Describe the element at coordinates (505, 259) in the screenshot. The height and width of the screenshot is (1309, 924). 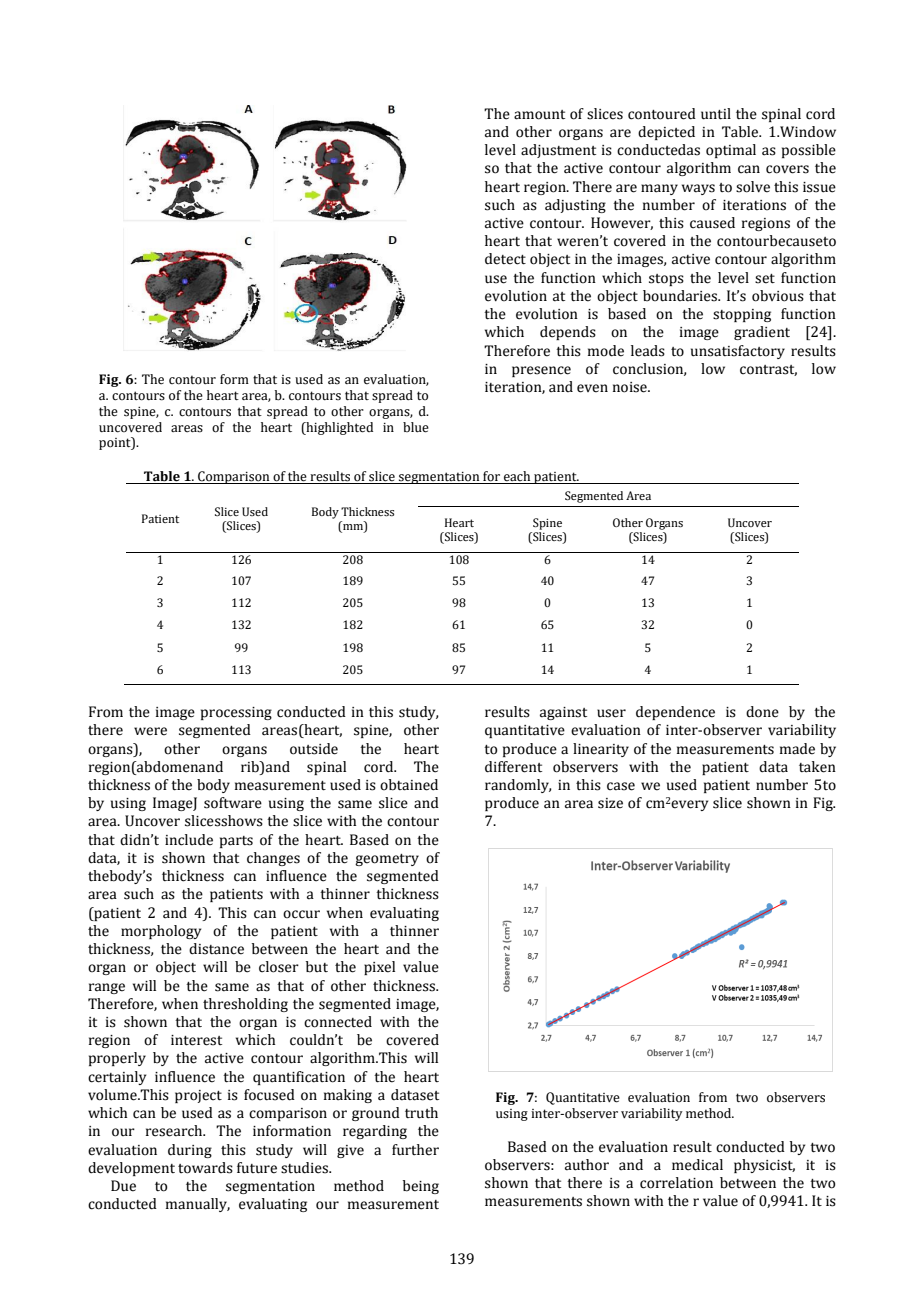
I see `detect` at that location.
